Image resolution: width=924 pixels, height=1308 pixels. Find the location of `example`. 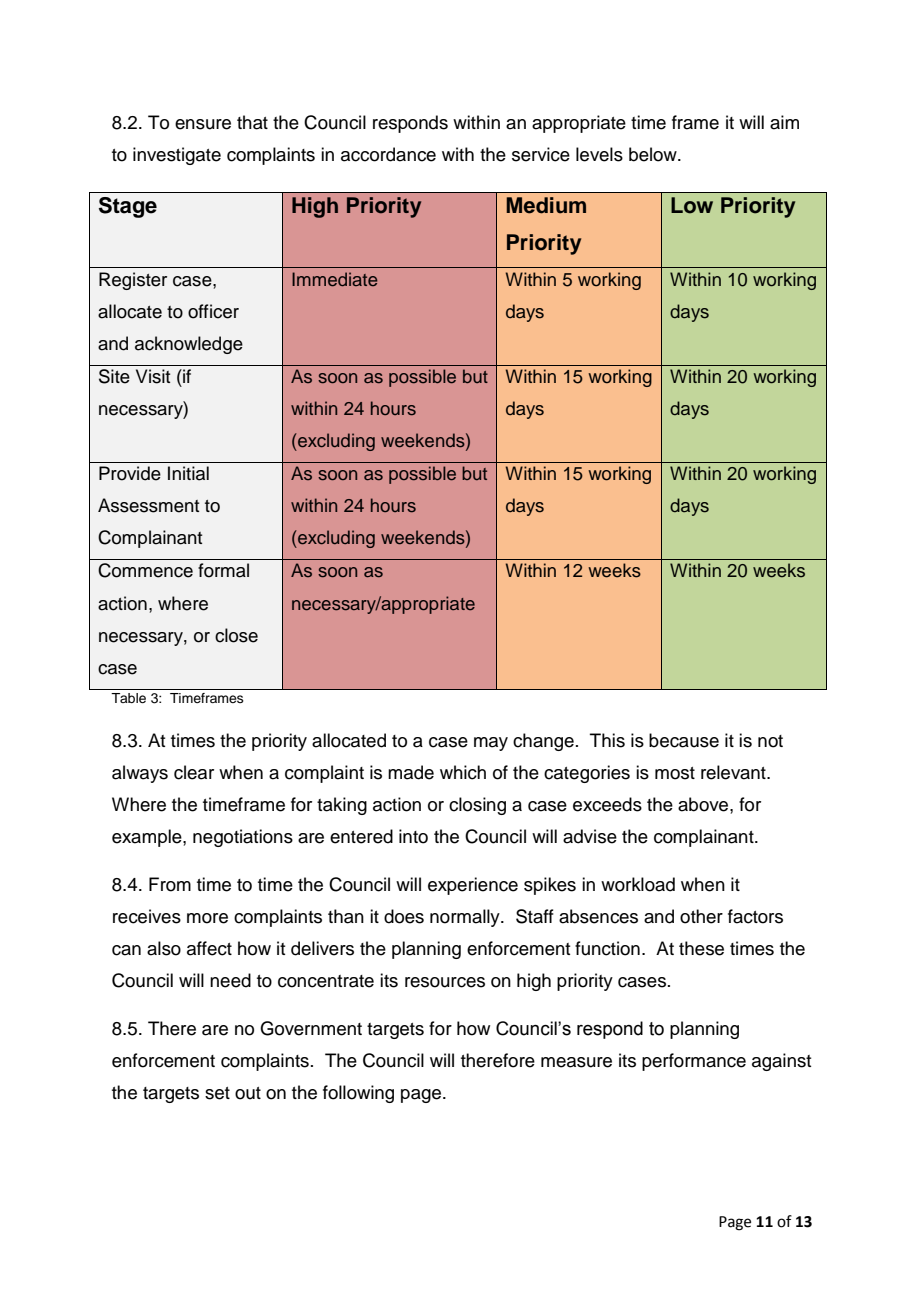

example is located at coordinates (148, 838).
